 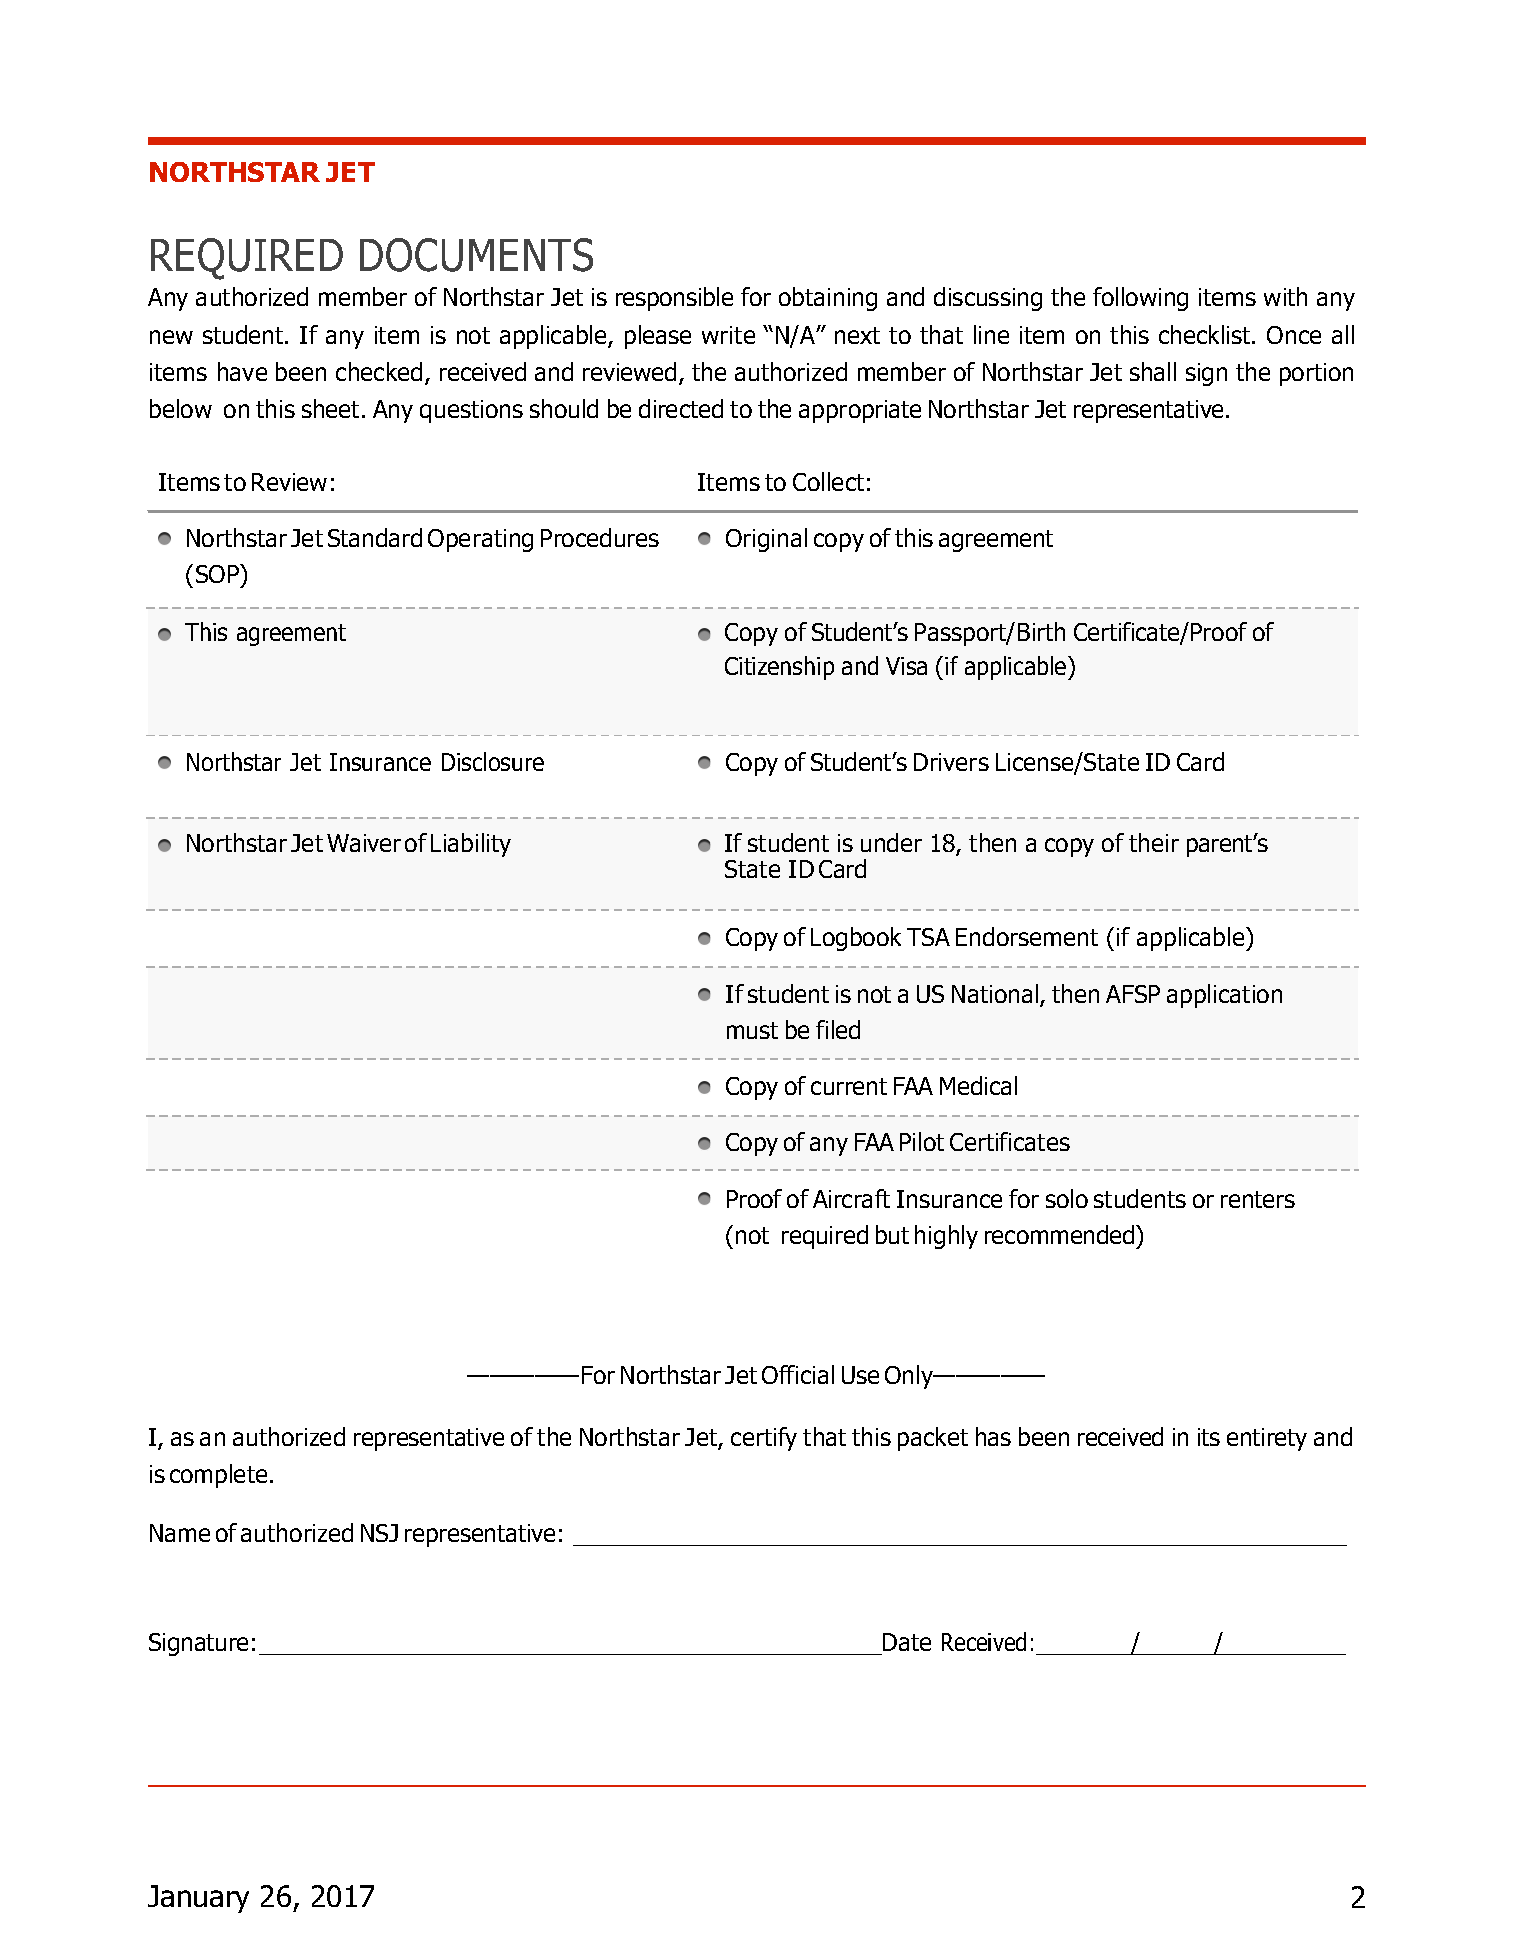 What do you see at coordinates (728, 335) in the image?
I see `write` at bounding box center [728, 335].
